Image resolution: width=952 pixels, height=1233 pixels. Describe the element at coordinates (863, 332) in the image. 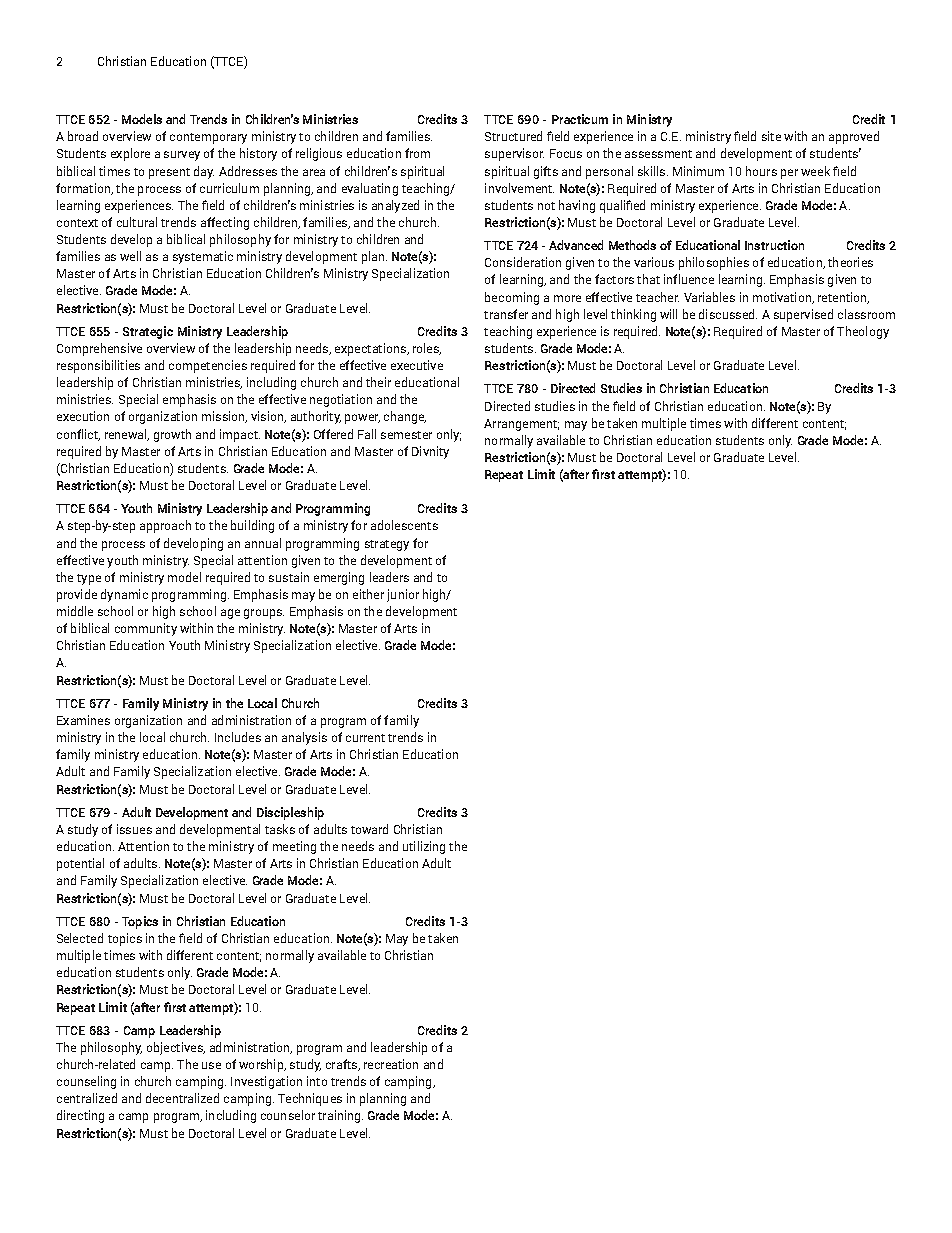

I see `Theology` at that location.
